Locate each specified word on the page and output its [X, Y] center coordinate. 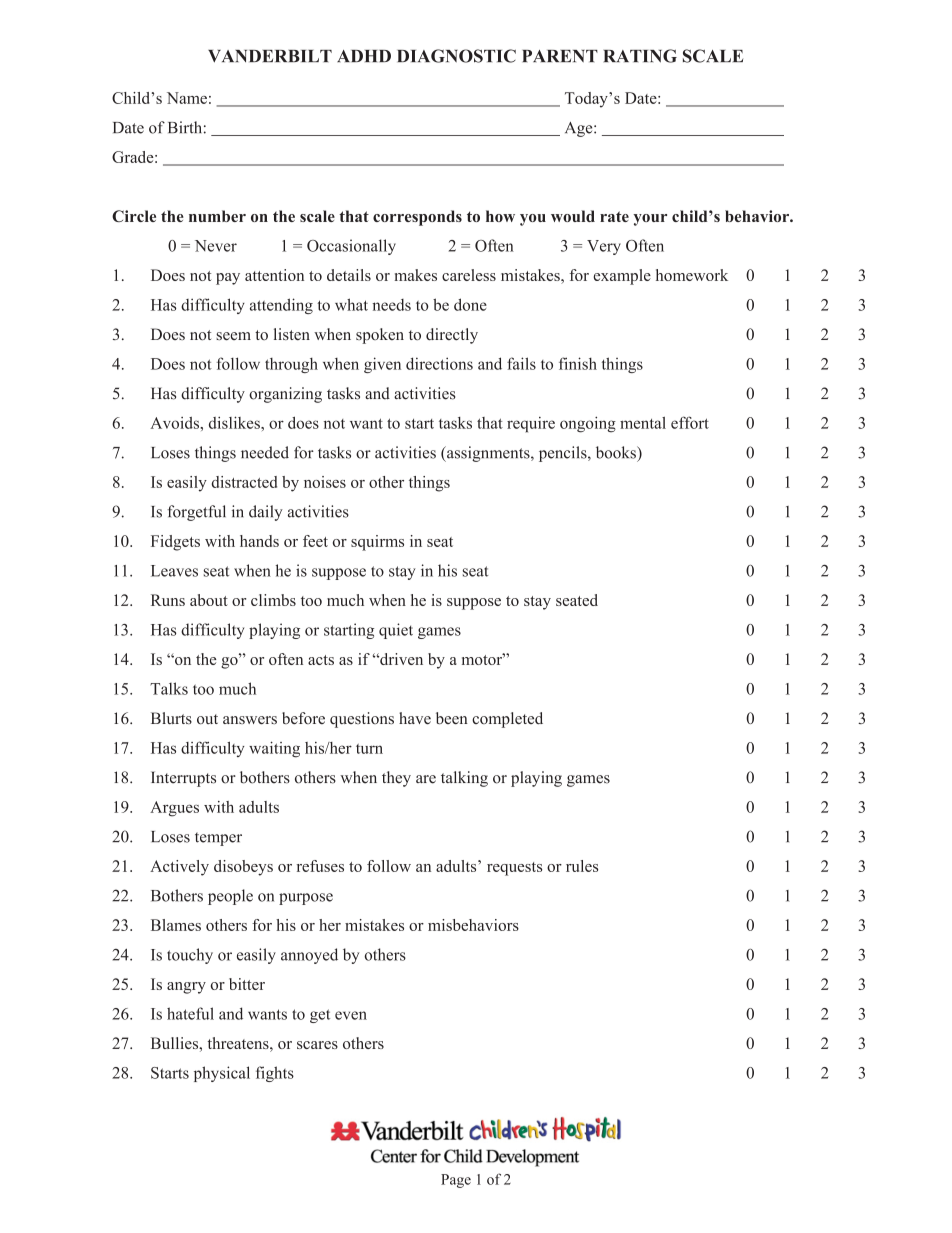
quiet [396, 631]
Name [187, 98]
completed [507, 720]
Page [456, 1181]
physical [222, 1074]
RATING [640, 56]
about [209, 600]
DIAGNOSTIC [456, 56]
